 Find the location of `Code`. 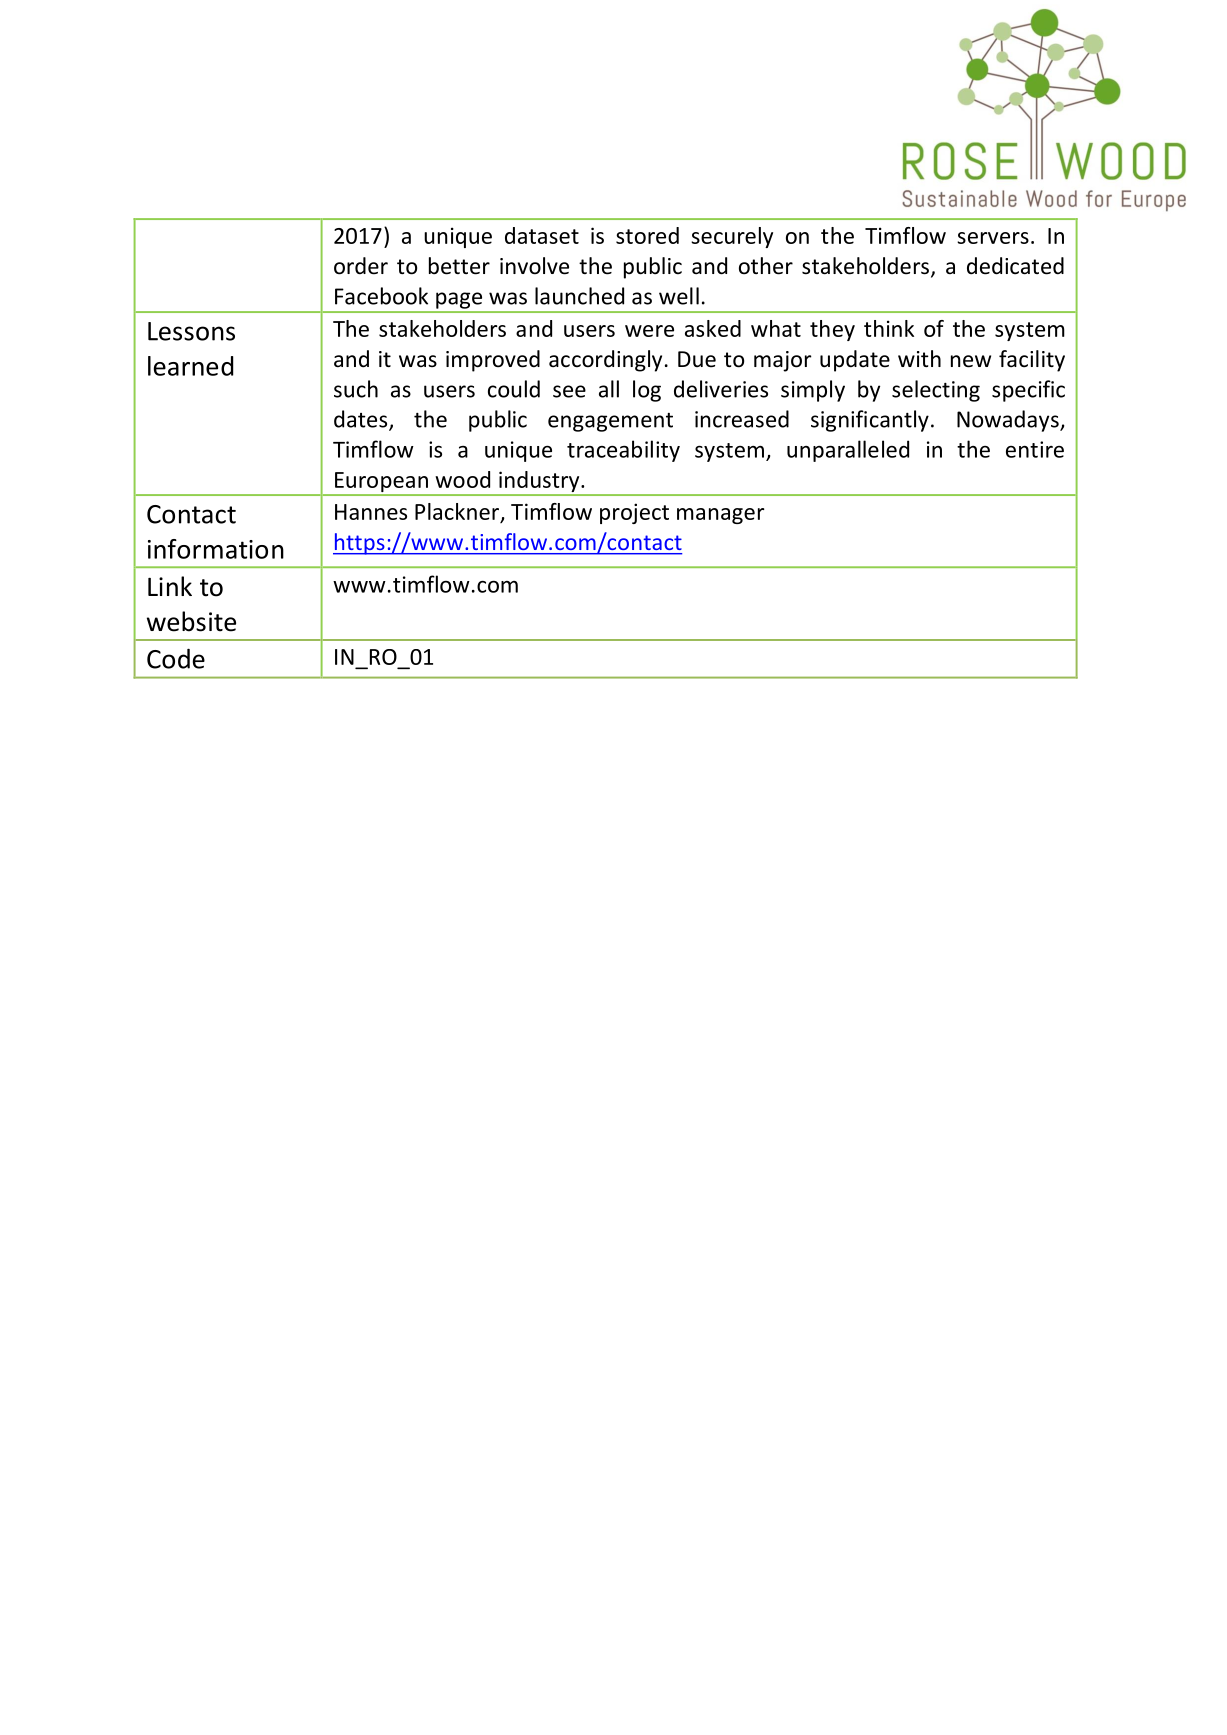

Code is located at coordinates (176, 659).
